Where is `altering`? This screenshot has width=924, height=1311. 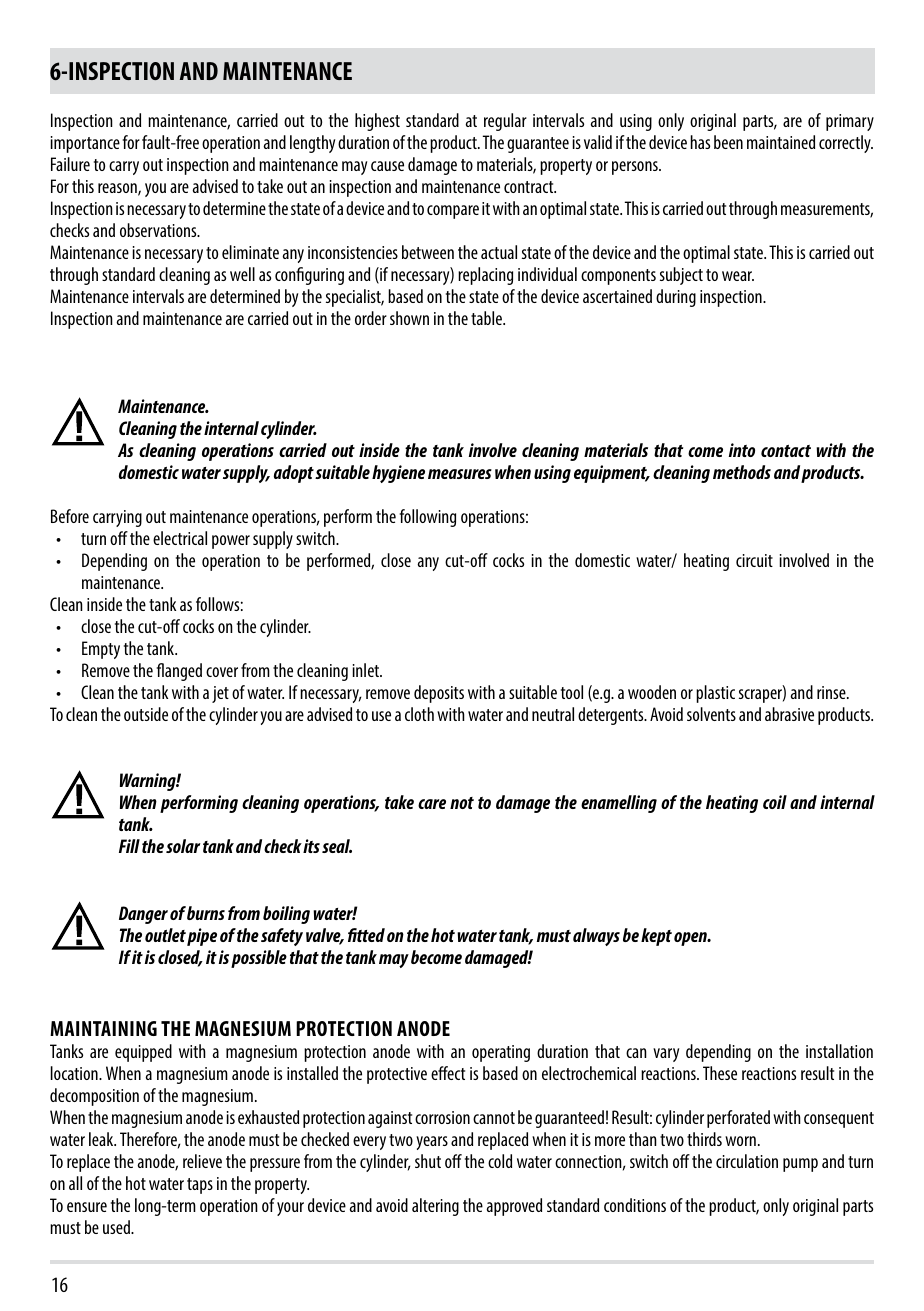 altering is located at coordinates (435, 1207).
